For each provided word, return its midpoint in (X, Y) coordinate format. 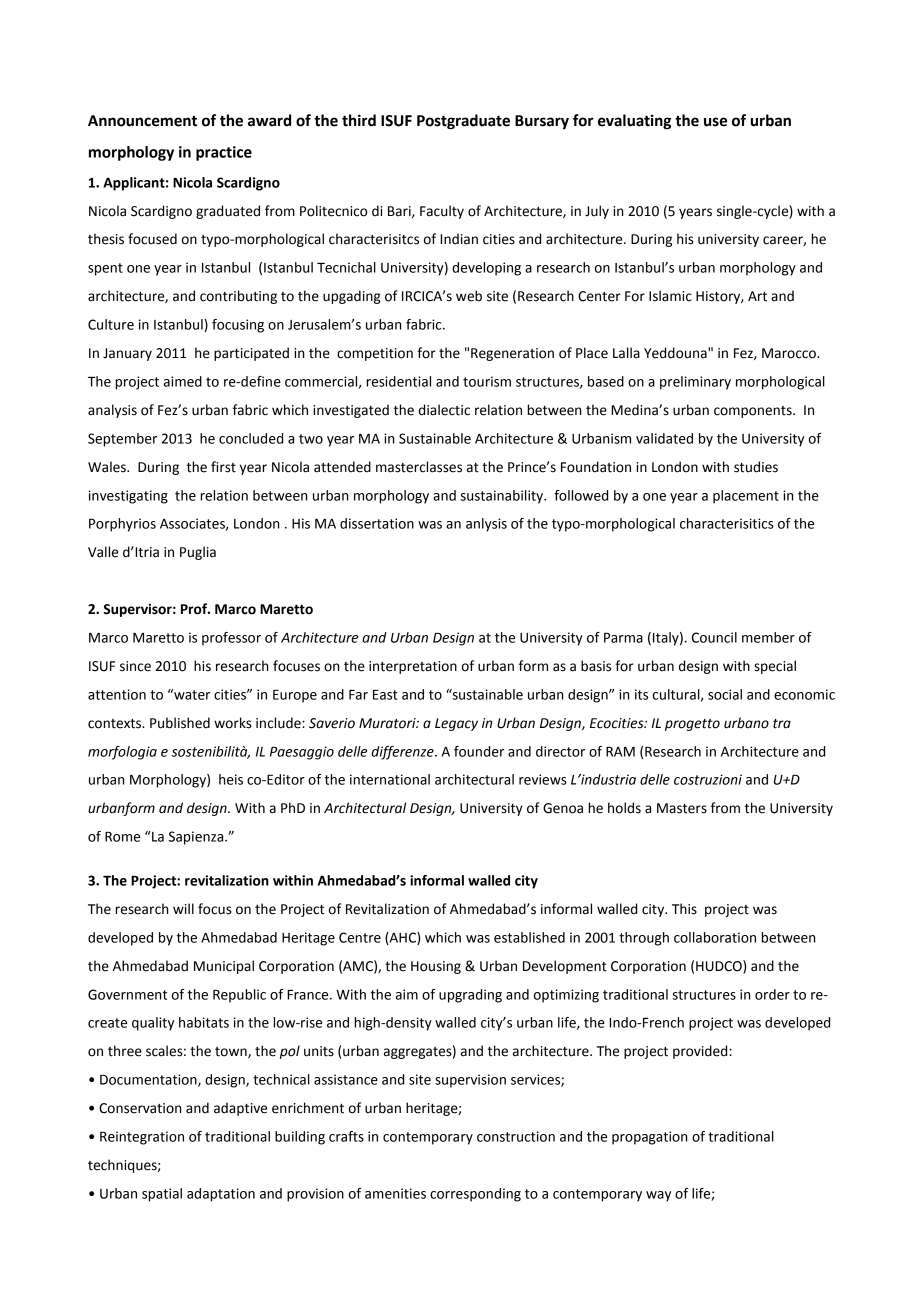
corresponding (475, 1195)
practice (224, 153)
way (658, 1196)
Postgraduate (463, 122)
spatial (162, 1195)
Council (714, 637)
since (135, 666)
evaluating (634, 122)
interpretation (413, 667)
